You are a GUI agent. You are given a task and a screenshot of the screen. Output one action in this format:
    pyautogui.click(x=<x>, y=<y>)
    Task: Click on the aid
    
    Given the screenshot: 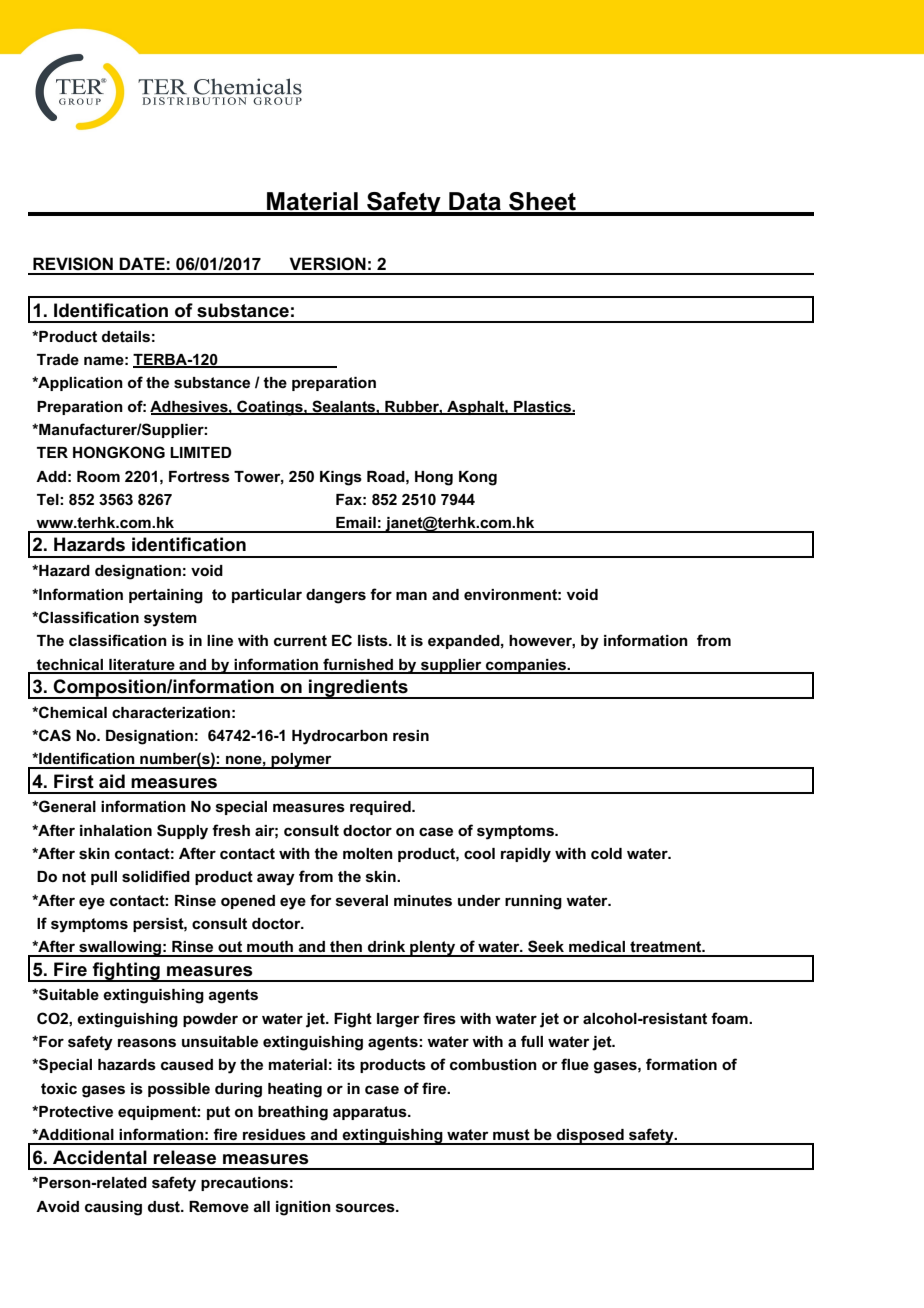 What is the action you would take?
    pyautogui.click(x=112, y=781)
